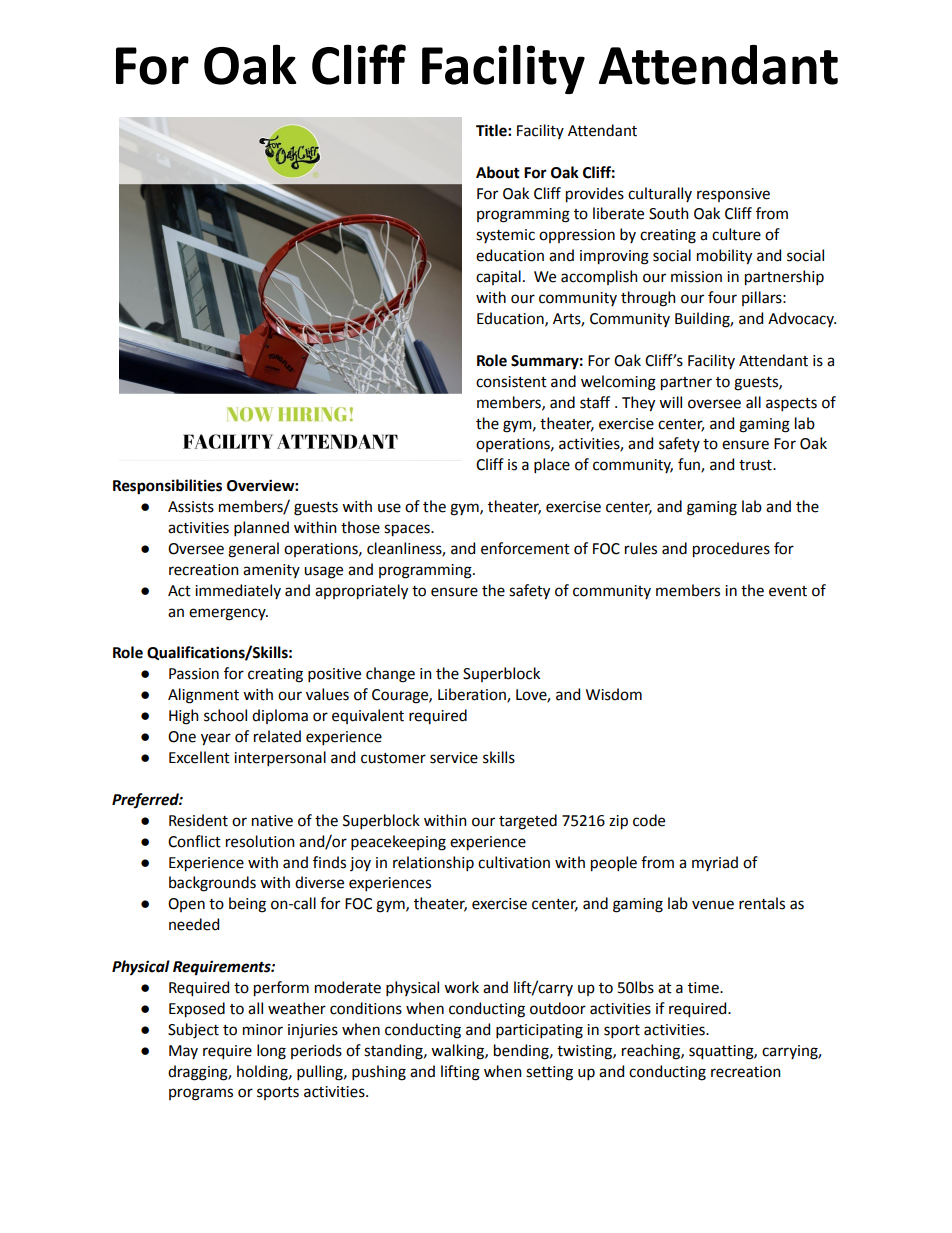  What do you see at coordinates (505, 236) in the screenshot?
I see `systemic` at bounding box center [505, 236].
